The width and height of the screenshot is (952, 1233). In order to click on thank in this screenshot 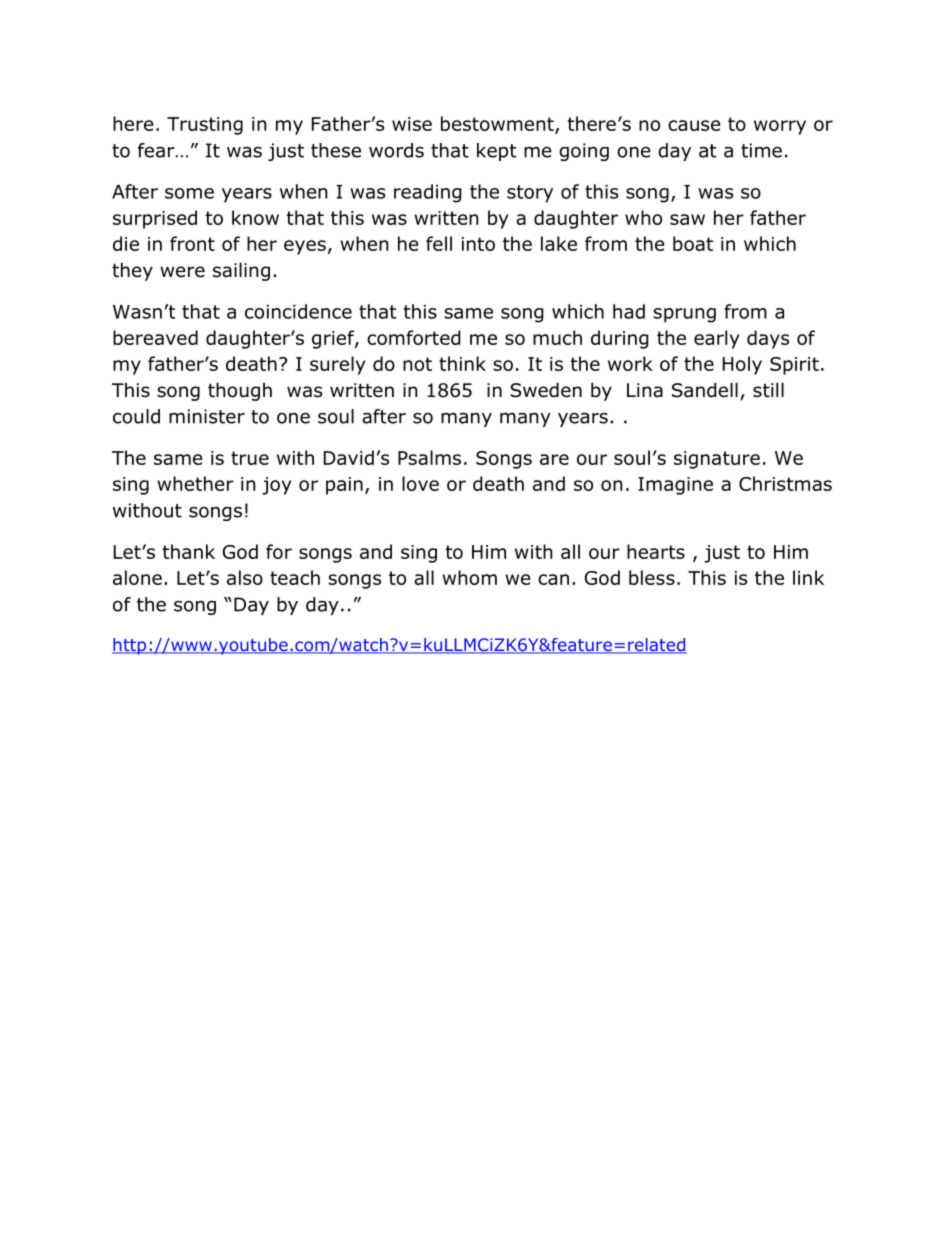, I will do `click(189, 551)`.
